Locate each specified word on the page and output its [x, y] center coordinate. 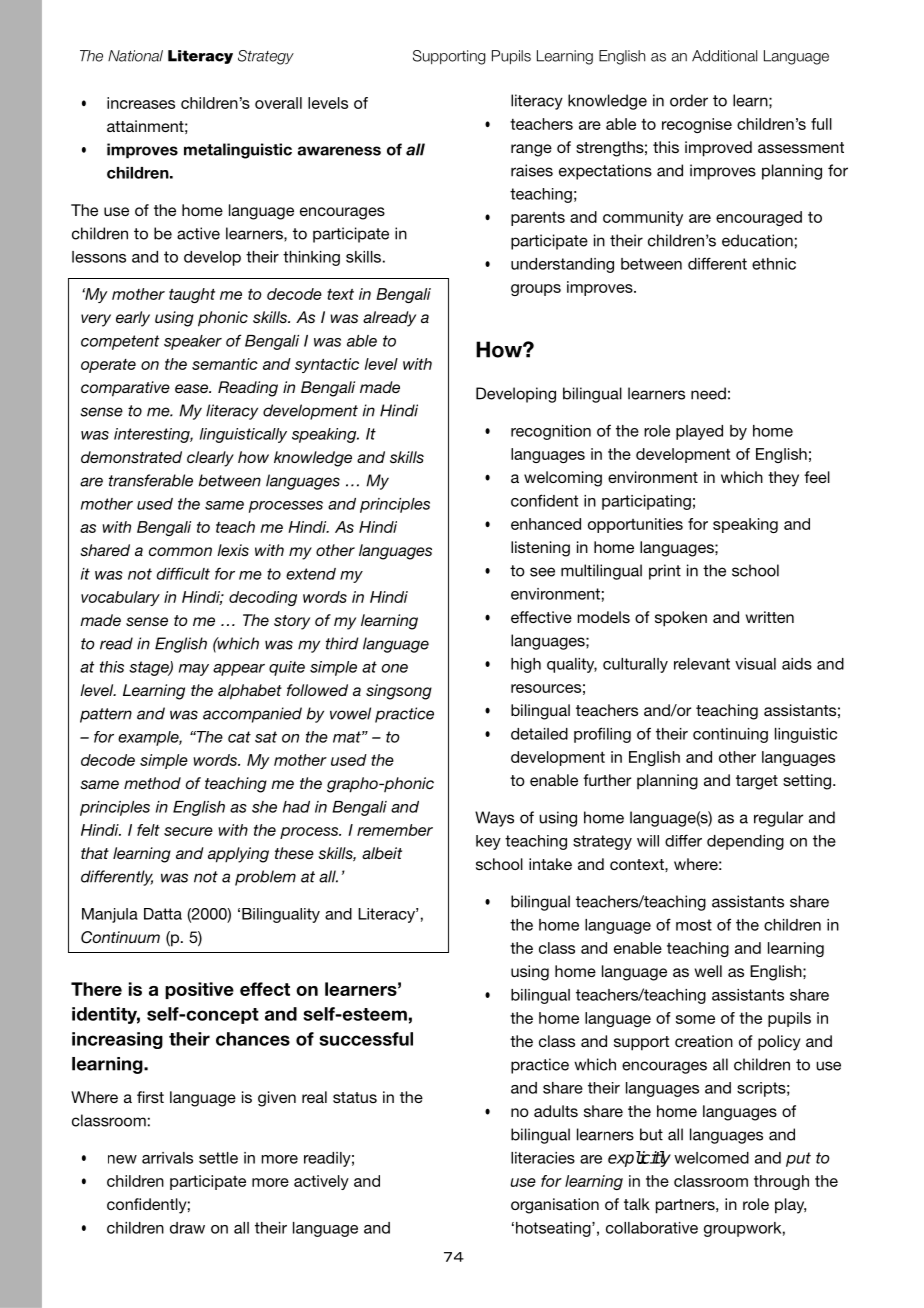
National [135, 56]
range [531, 150]
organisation [555, 1206]
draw [187, 1228]
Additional [724, 56]
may [194, 670]
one [395, 668]
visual [755, 664]
